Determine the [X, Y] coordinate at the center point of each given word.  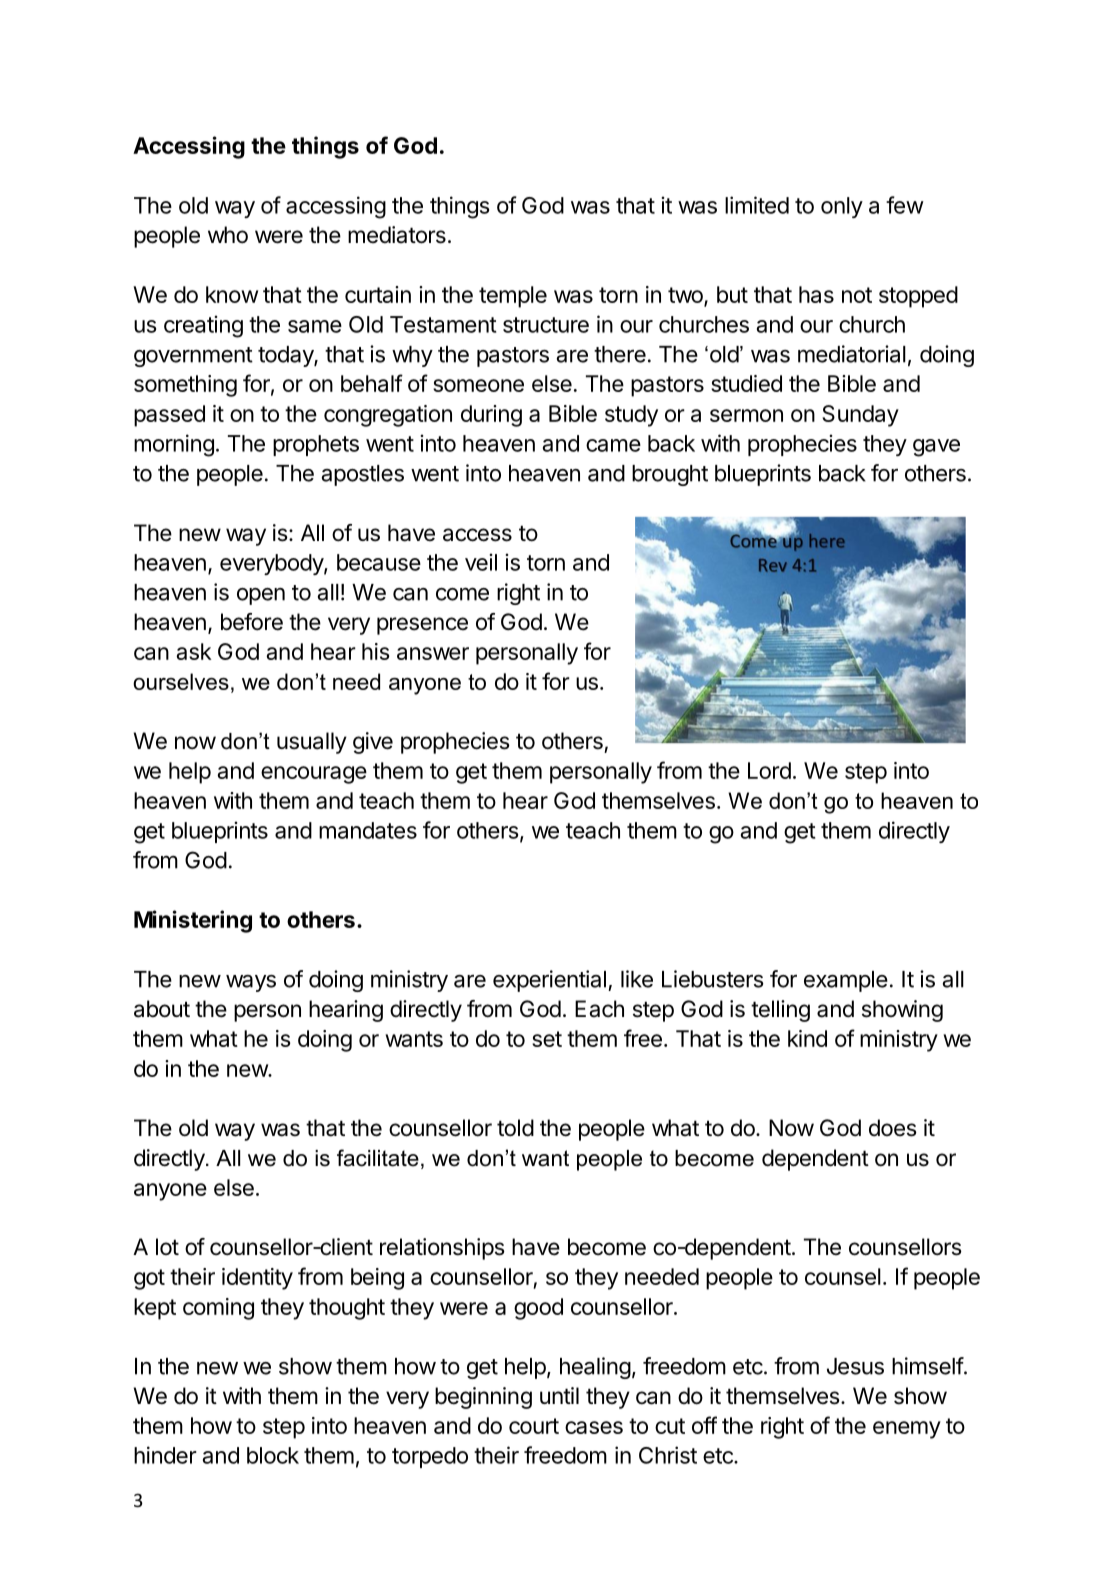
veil [481, 562]
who [228, 235]
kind [807, 1038]
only [842, 207]
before [252, 622]
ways [251, 983]
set [547, 1039]
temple [513, 297]
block [273, 1455]
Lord [769, 770]
